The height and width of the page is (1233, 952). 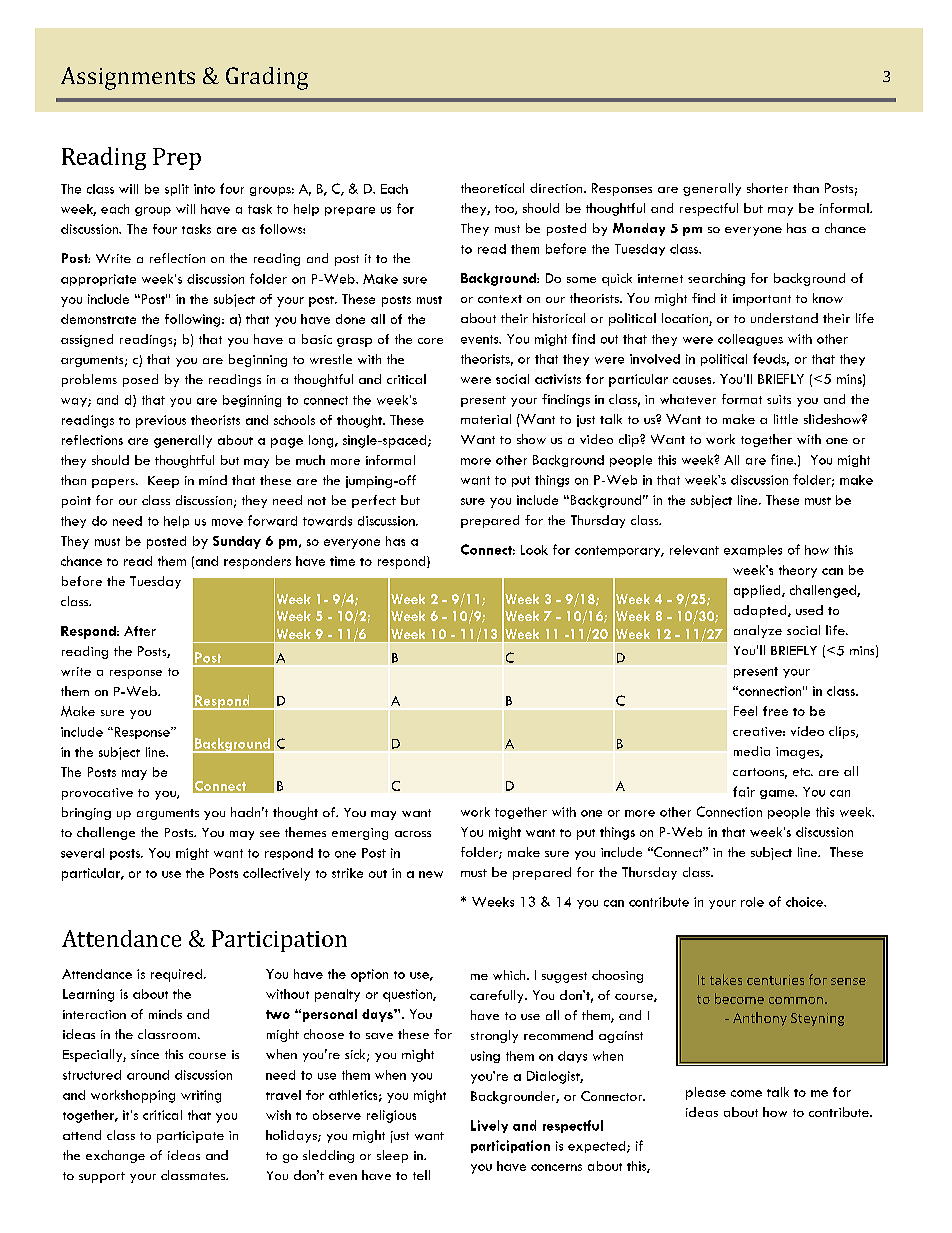 What do you see at coordinates (431, 874) in the page?
I see `new` at bounding box center [431, 874].
